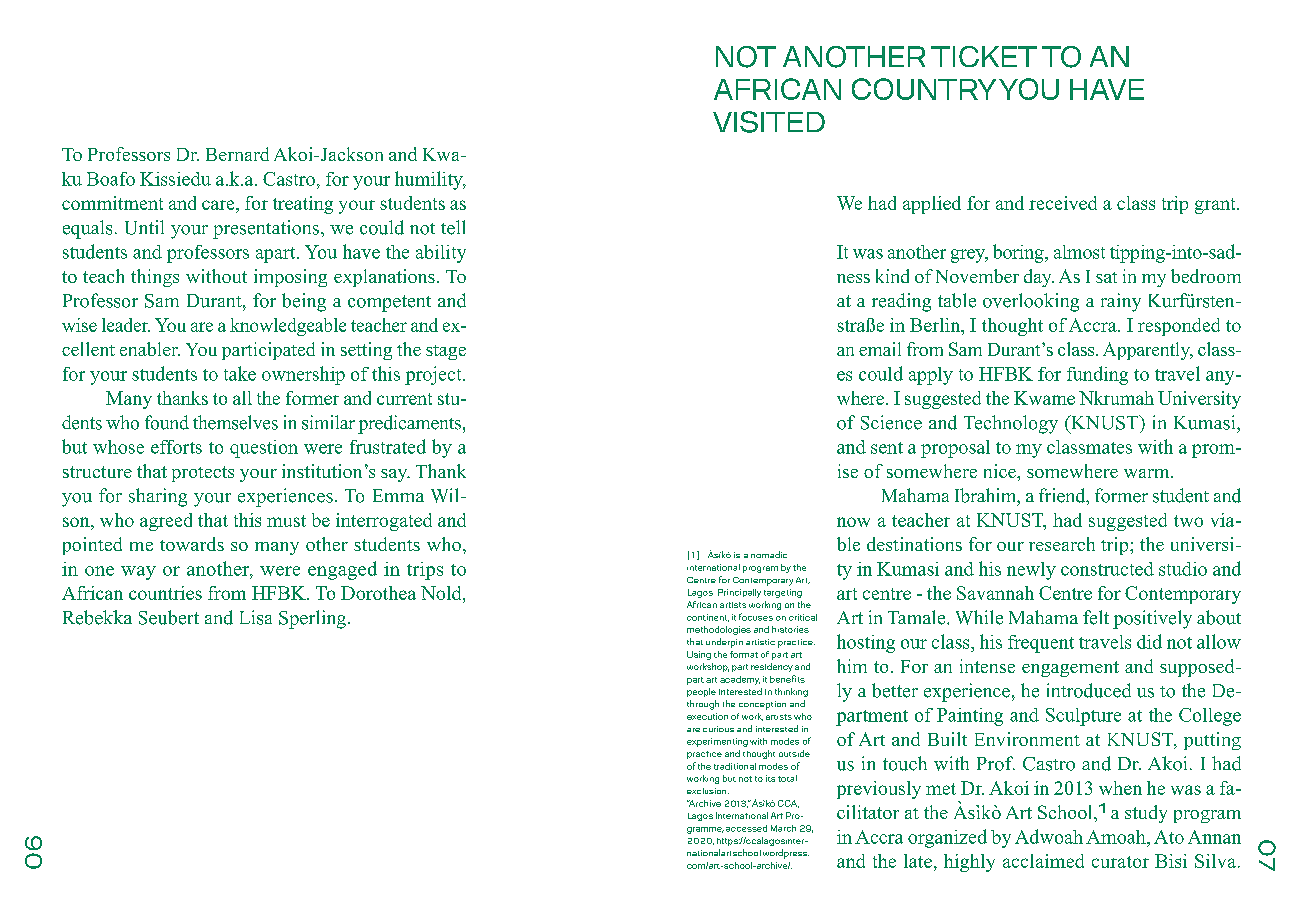  What do you see at coordinates (746, 828) in the image?
I see `accessed` at bounding box center [746, 828].
